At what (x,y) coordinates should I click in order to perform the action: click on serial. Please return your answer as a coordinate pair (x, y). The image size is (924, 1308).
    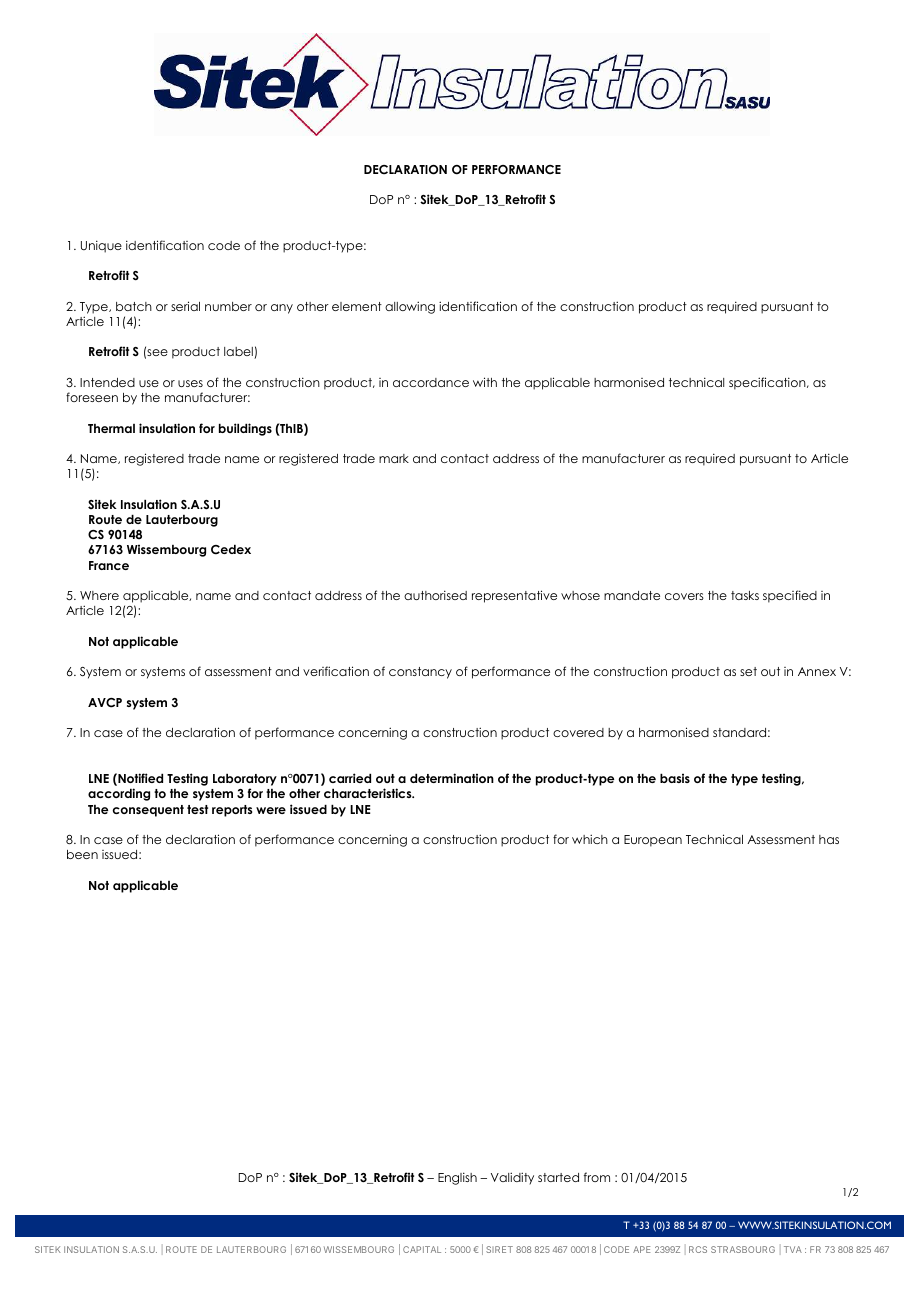
    Looking at the image, I should click on (185, 306).
